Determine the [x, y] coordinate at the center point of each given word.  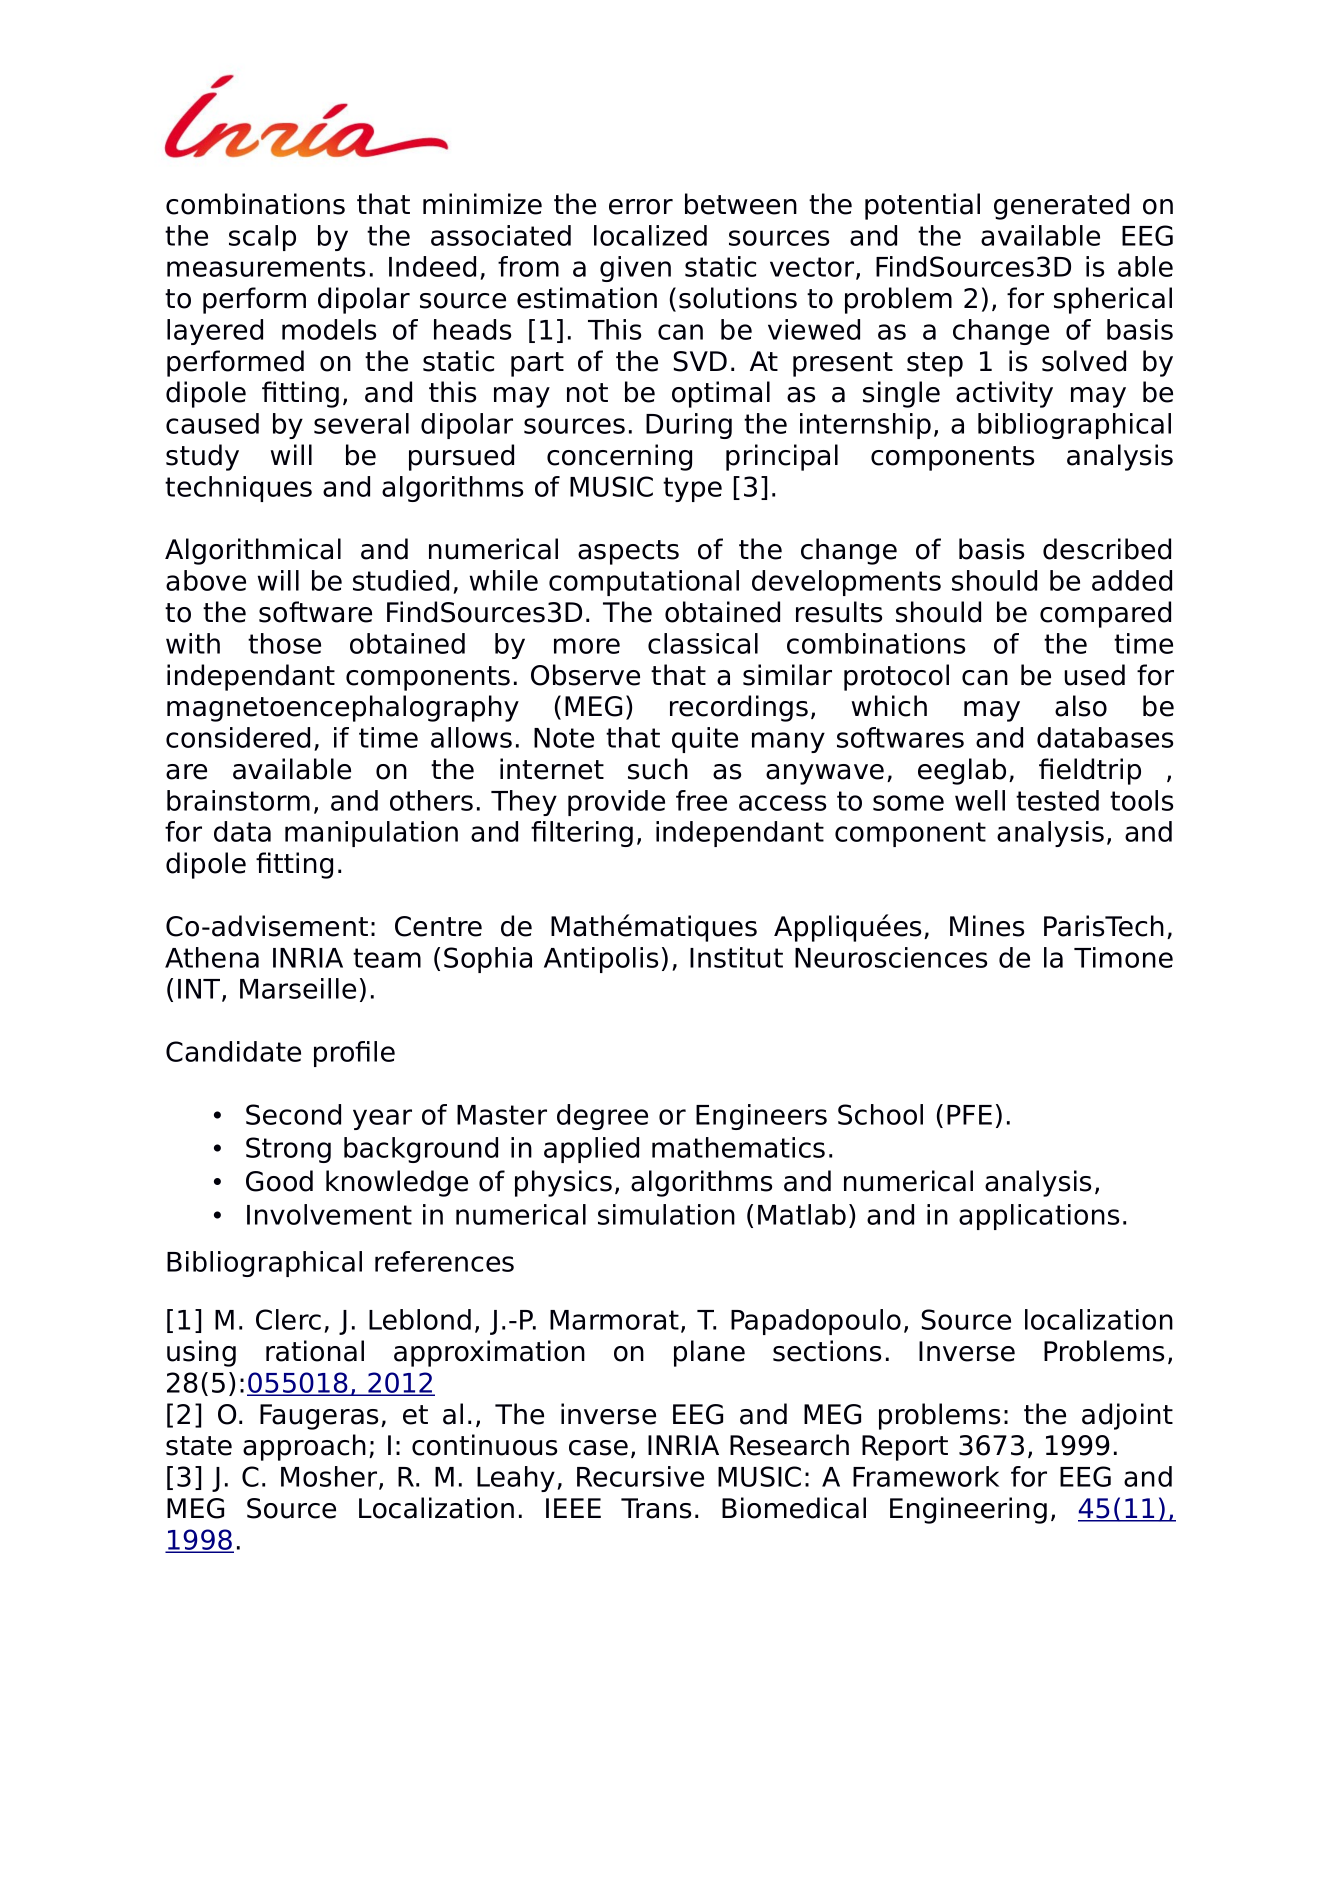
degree [602, 1117]
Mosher [330, 1478]
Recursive [640, 1476]
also [1081, 706]
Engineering [968, 1510]
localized [650, 235]
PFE [969, 1115]
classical [703, 643]
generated [1061, 206]
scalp [262, 238]
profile [354, 1054]
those [284, 643]
